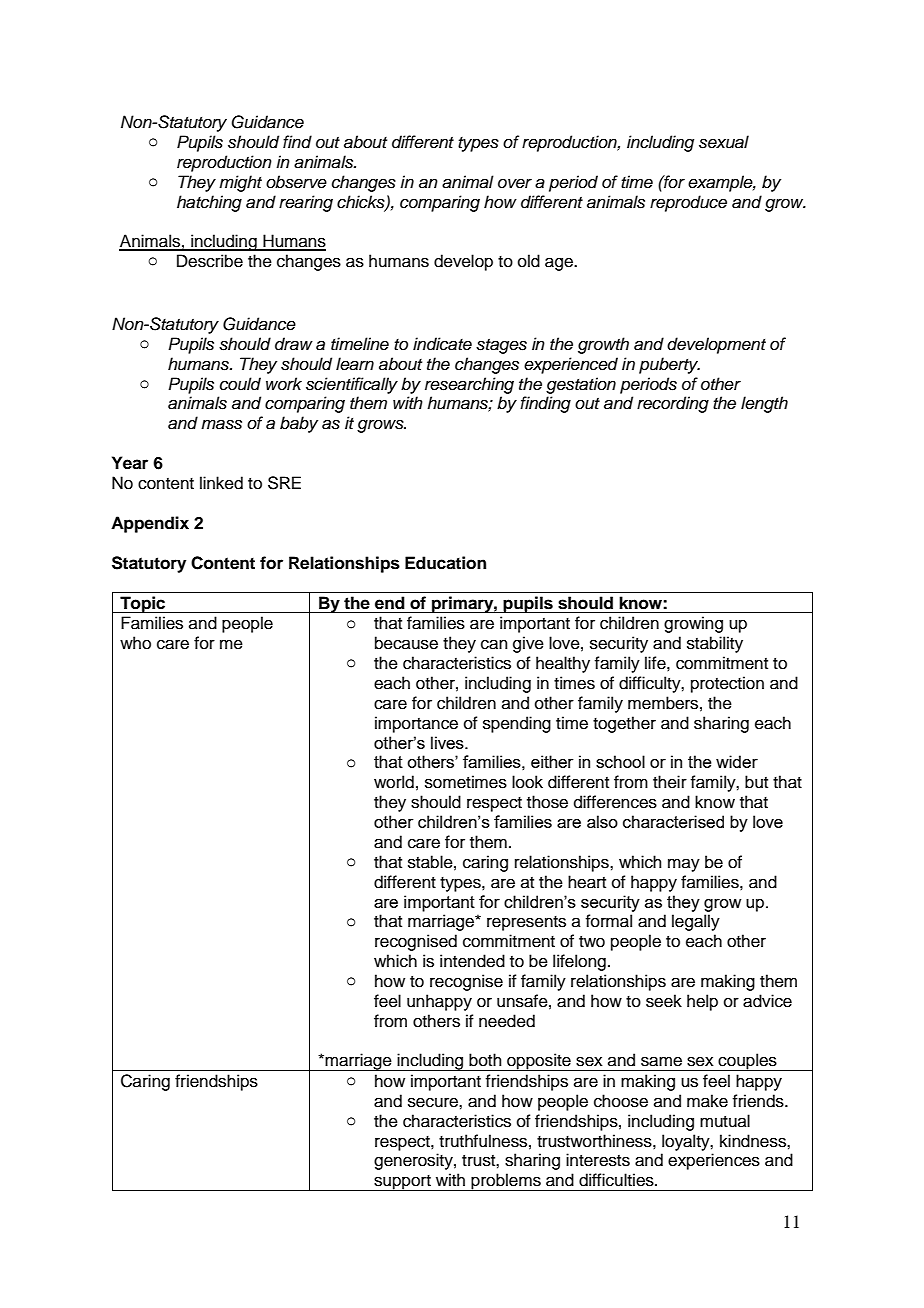 The width and height of the screenshot is (924, 1308). I want to click on recording, so click(673, 404).
